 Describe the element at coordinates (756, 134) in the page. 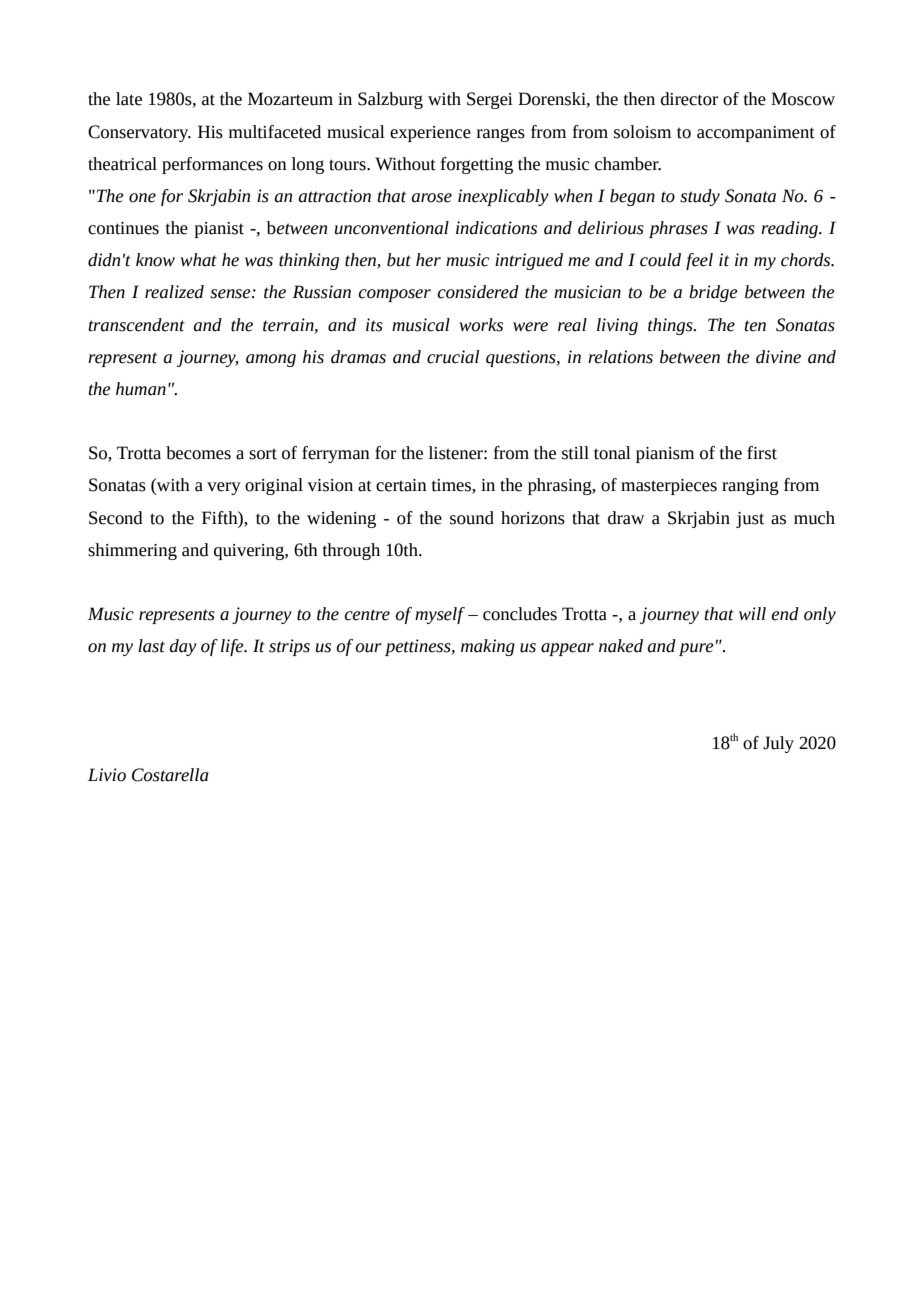

I see `accompaniment` at that location.
